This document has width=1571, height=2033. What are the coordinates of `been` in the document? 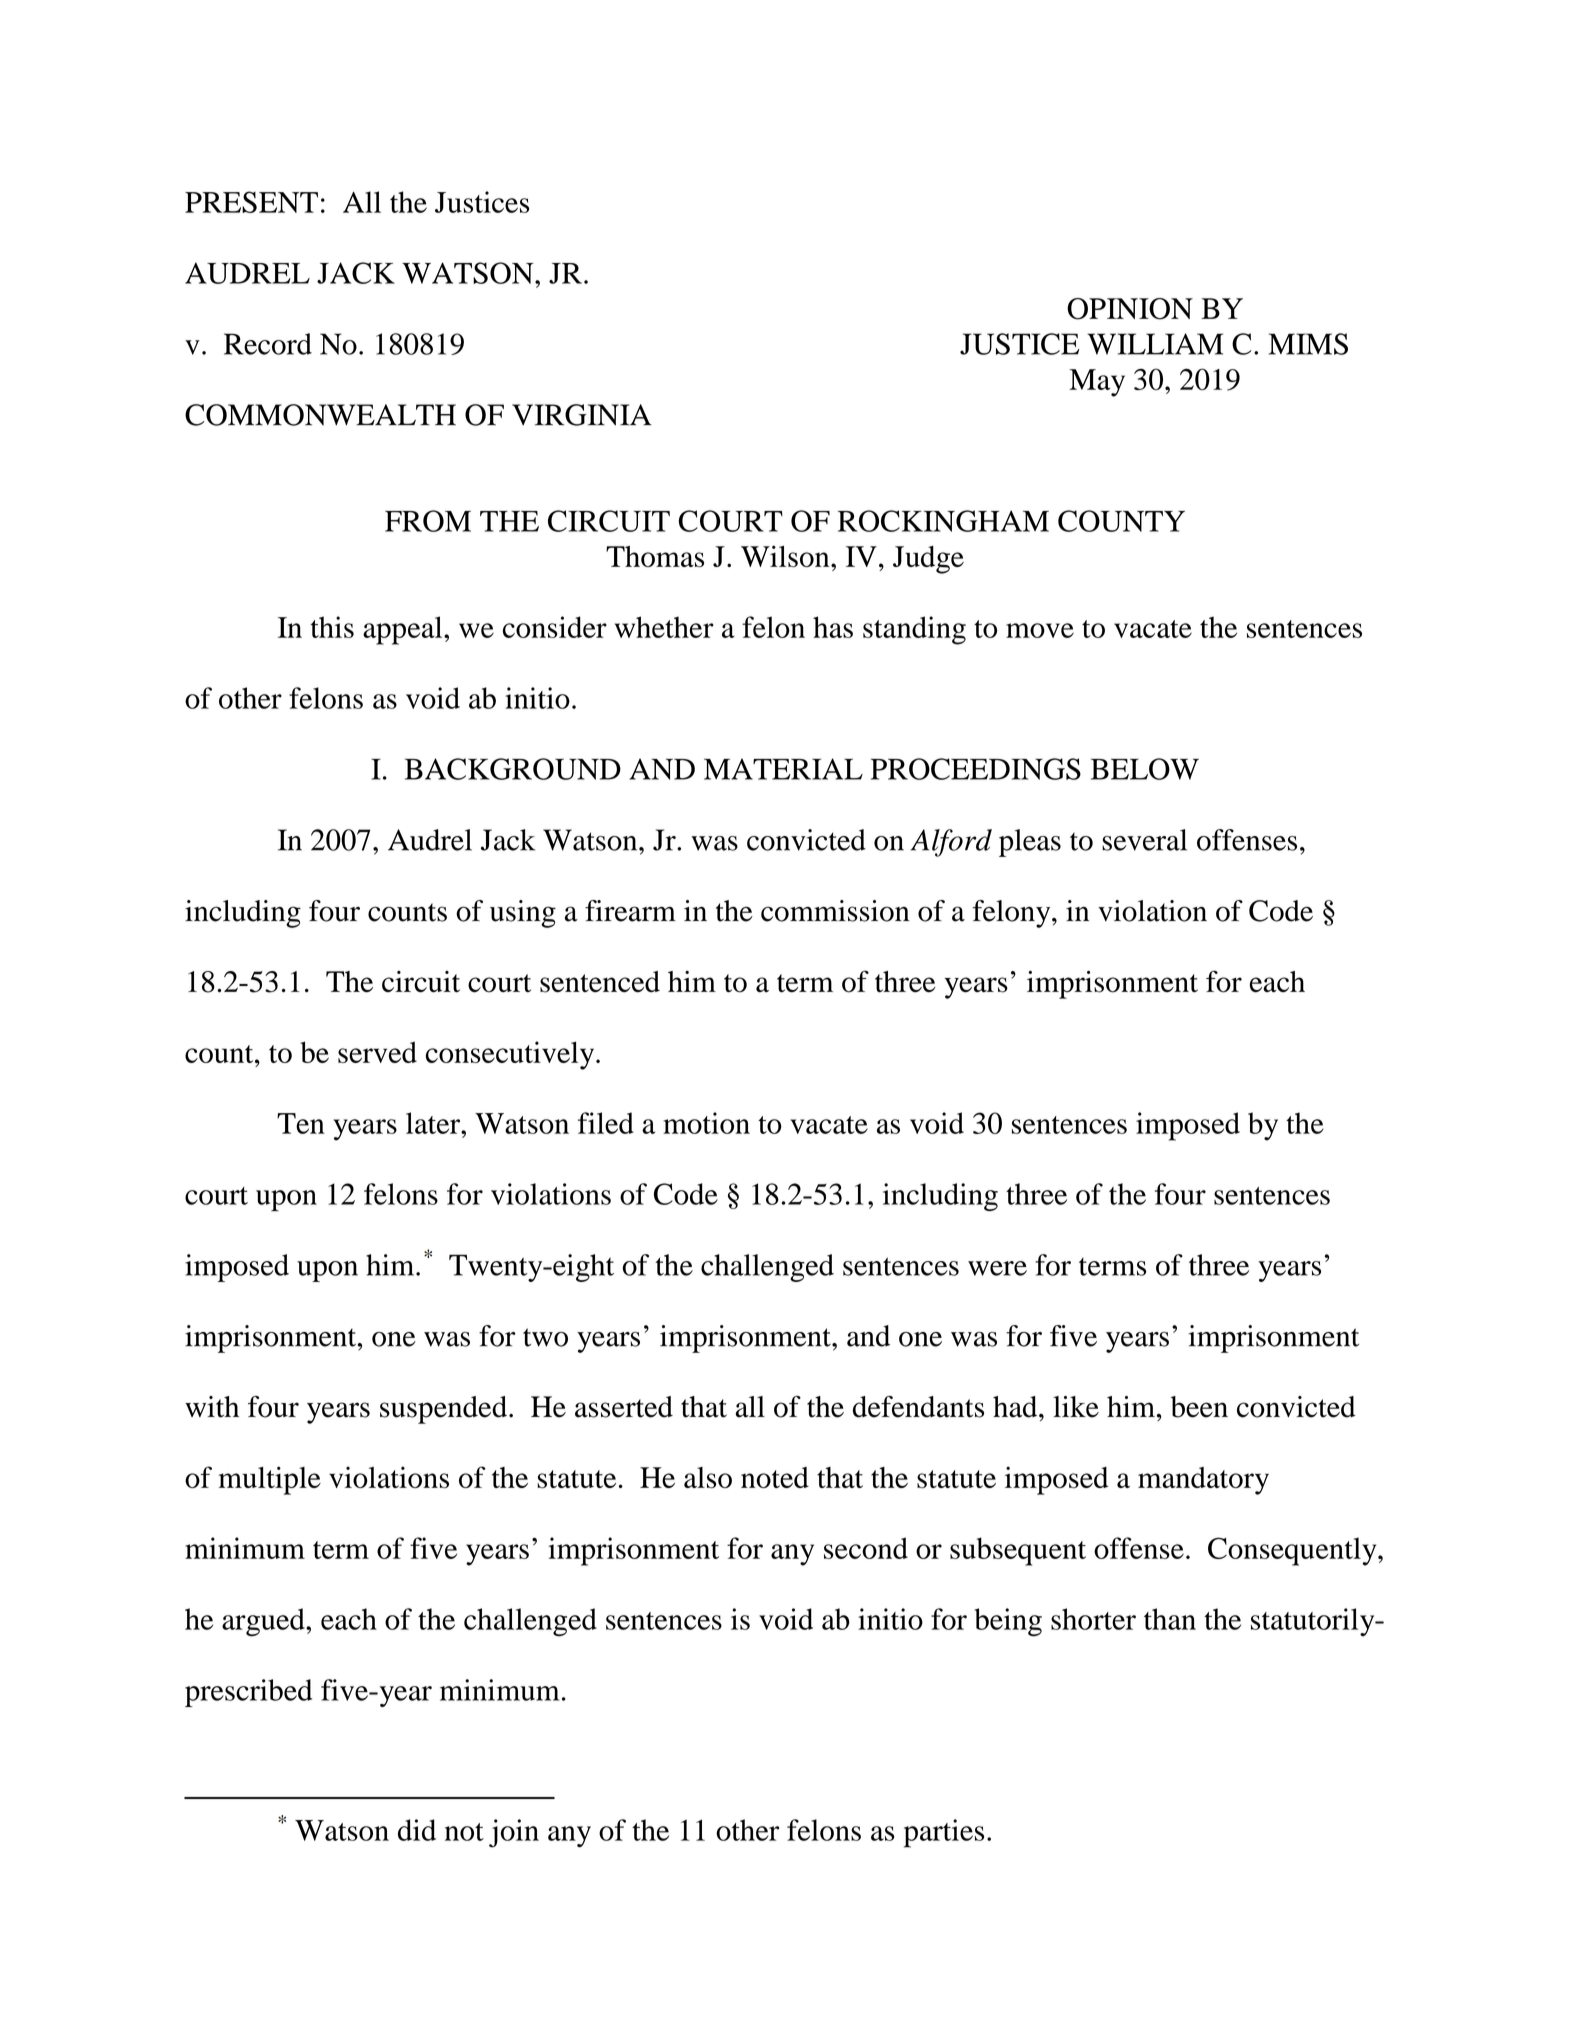 It's located at (1199, 1407).
